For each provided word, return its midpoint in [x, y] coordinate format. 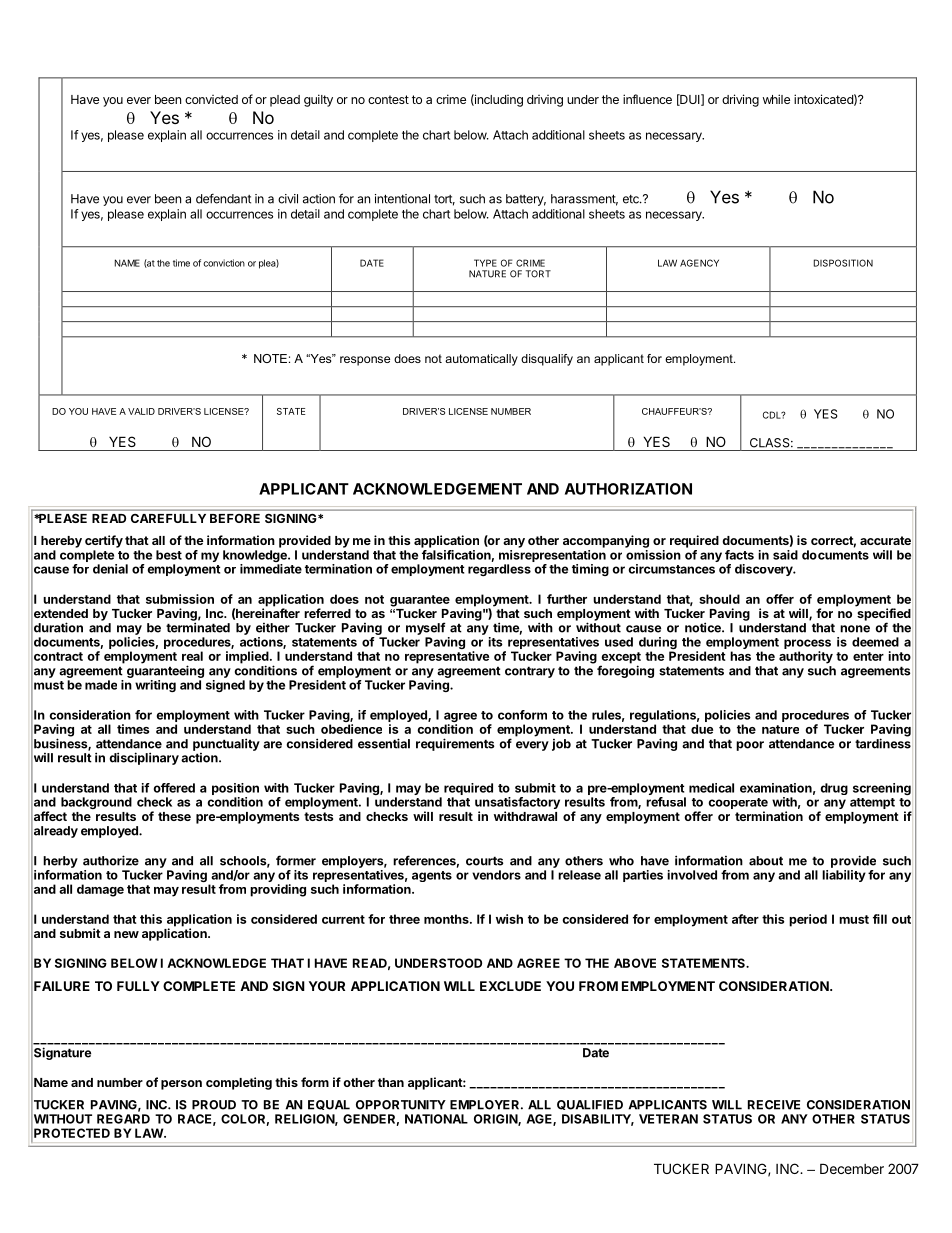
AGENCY [699, 263]
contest [388, 99]
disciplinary [144, 758]
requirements [455, 744]
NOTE [270, 358]
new [126, 934]
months [447, 919]
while [776, 99]
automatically [481, 360]
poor [750, 746]
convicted [211, 99]
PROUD [214, 1105]
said [785, 555]
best [169, 555]
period [808, 920]
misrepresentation [552, 556]
